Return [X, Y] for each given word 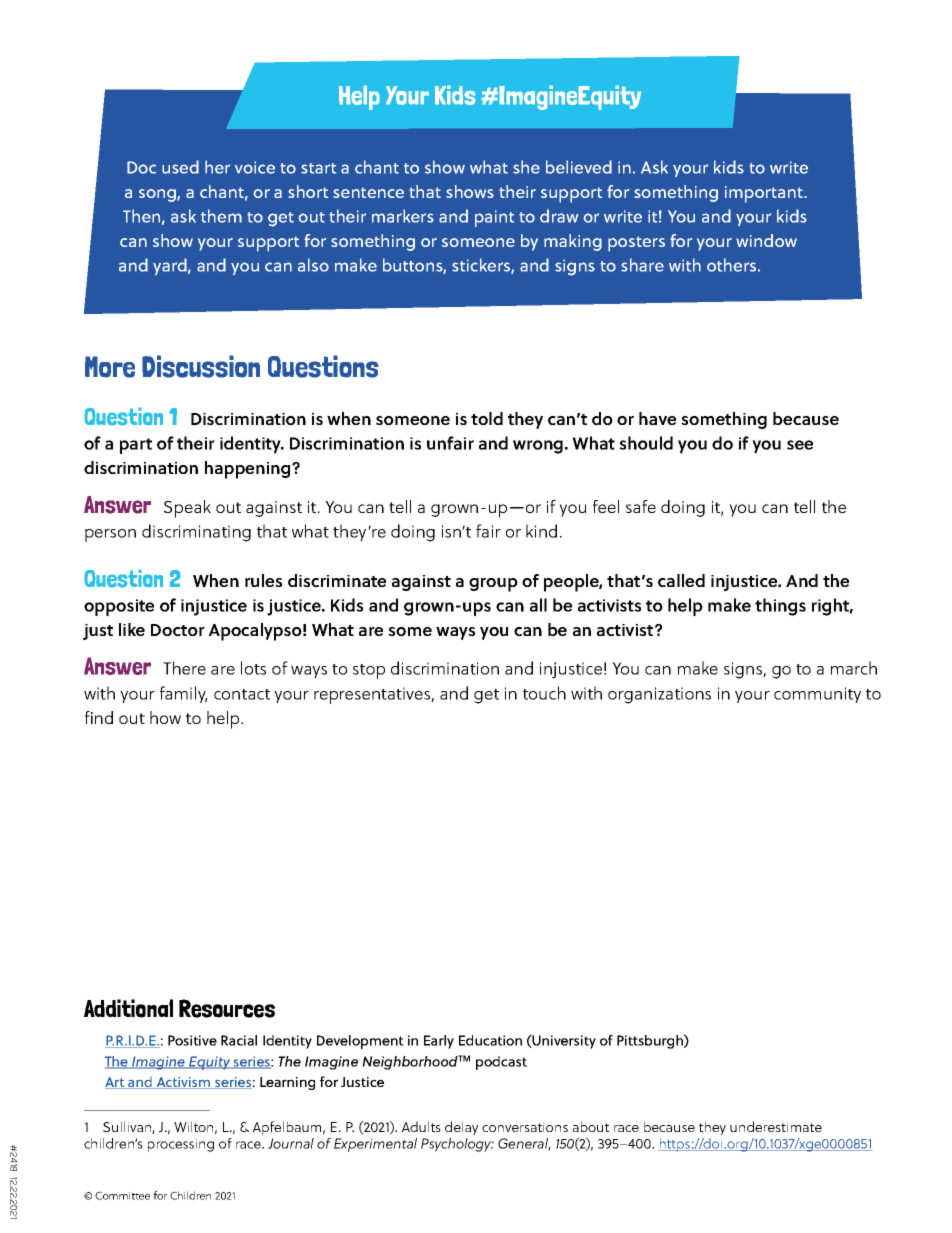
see [800, 445]
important [765, 194]
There [184, 668]
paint [494, 218]
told [487, 418]
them [221, 216]
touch [544, 693]
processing [181, 1145]
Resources [227, 1008]
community [817, 695]
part [136, 446]
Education [490, 1040]
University [563, 1042]
